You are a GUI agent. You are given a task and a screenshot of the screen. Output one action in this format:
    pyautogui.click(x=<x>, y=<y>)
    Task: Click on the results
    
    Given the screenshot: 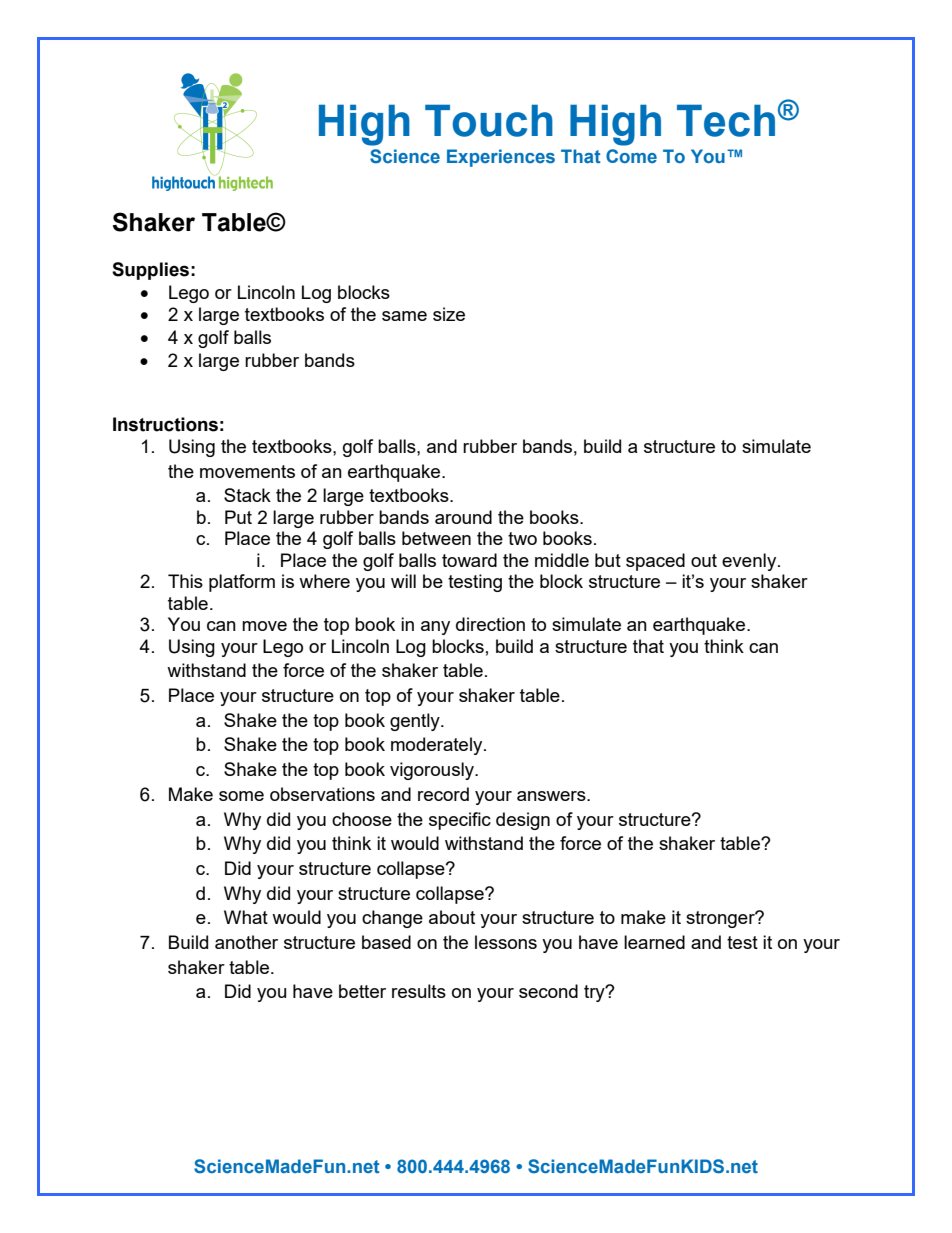 What is the action you would take?
    pyautogui.click(x=419, y=991)
